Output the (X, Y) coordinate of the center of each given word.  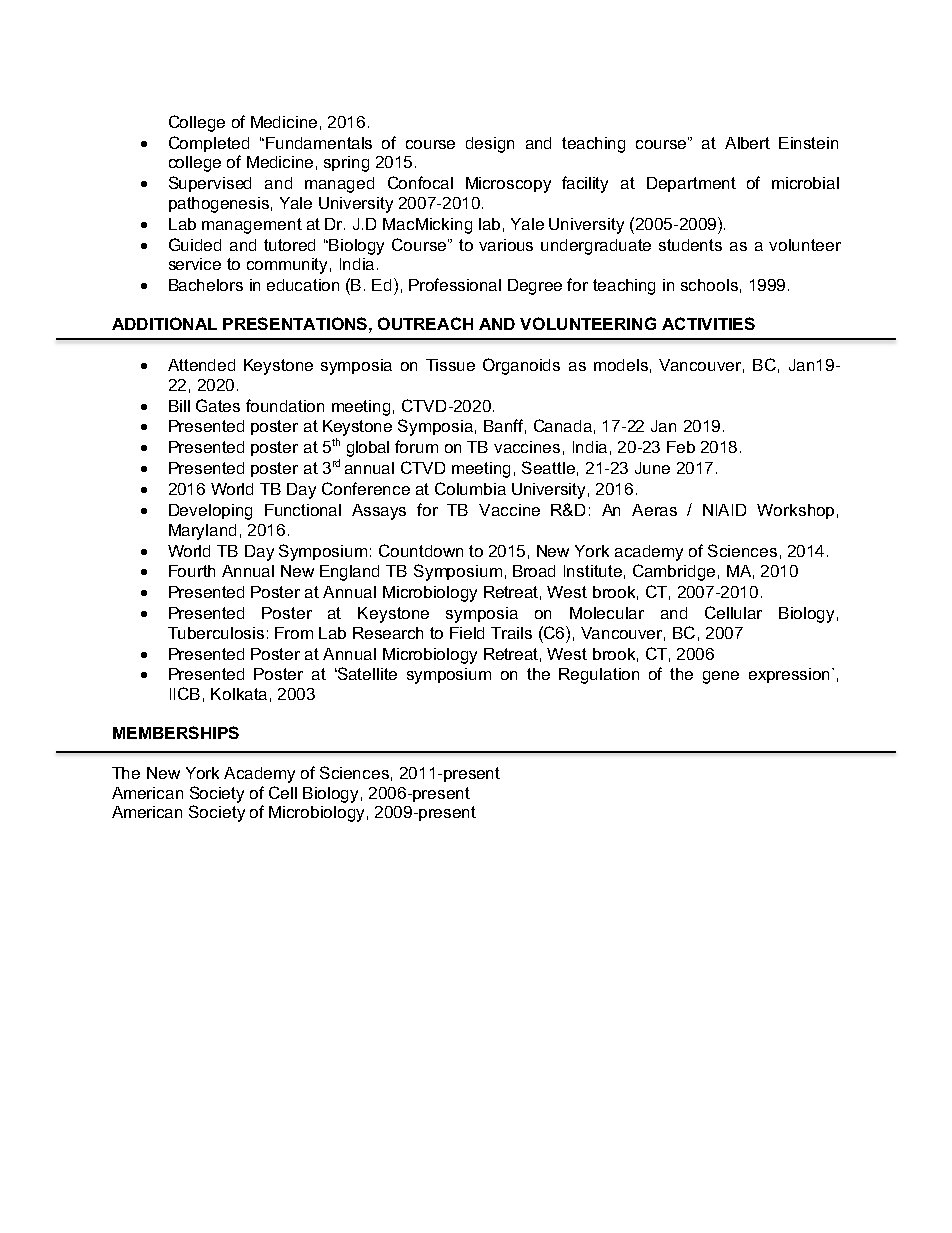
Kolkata (239, 694)
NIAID (724, 510)
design (490, 145)
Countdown (421, 550)
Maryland (202, 532)
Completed (209, 144)
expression (791, 675)
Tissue (450, 365)
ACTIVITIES (708, 323)
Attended (201, 365)
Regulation (599, 676)
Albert (747, 143)
